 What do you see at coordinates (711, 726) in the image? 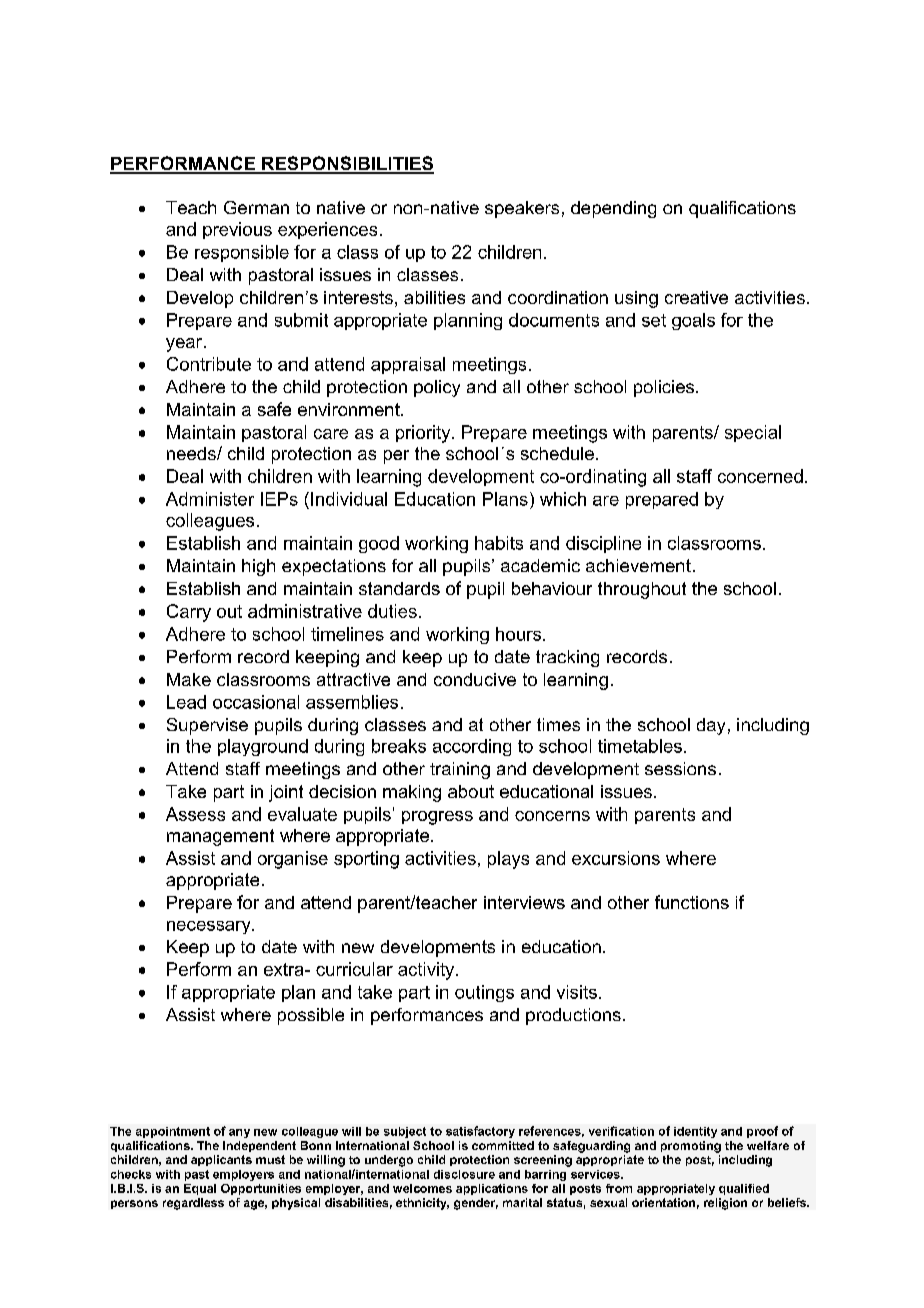
I see `day` at bounding box center [711, 726].
